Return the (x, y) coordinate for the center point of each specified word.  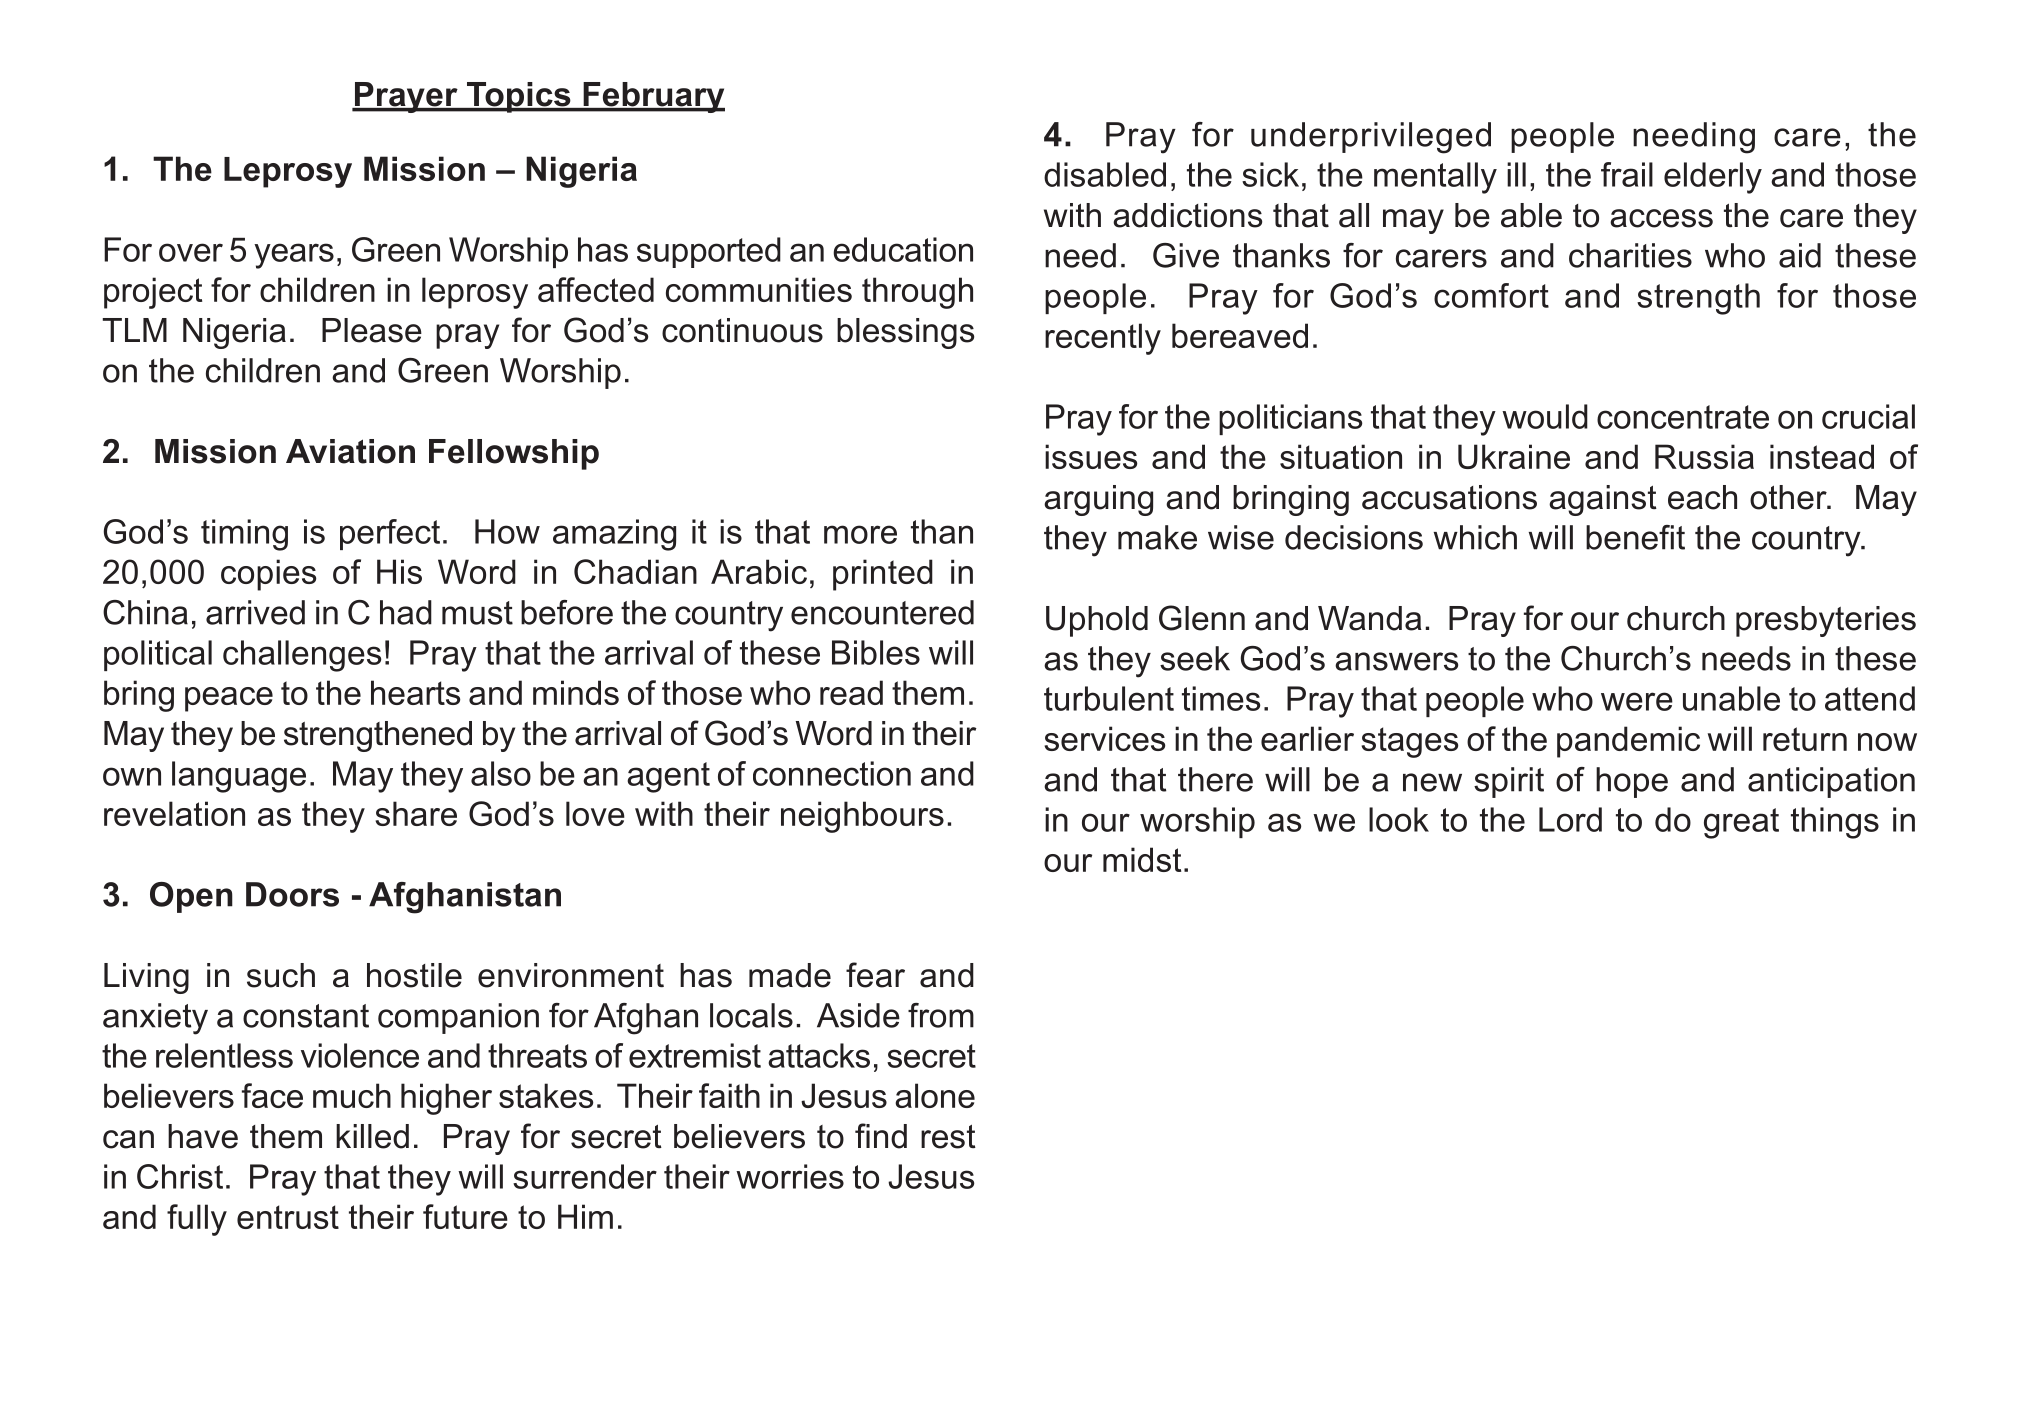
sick (1270, 174)
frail (1627, 174)
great (1741, 823)
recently (1103, 339)
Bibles (876, 652)
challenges (302, 656)
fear (875, 975)
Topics (519, 97)
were (1637, 701)
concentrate (1683, 417)
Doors (292, 894)
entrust (288, 1217)
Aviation (350, 451)
